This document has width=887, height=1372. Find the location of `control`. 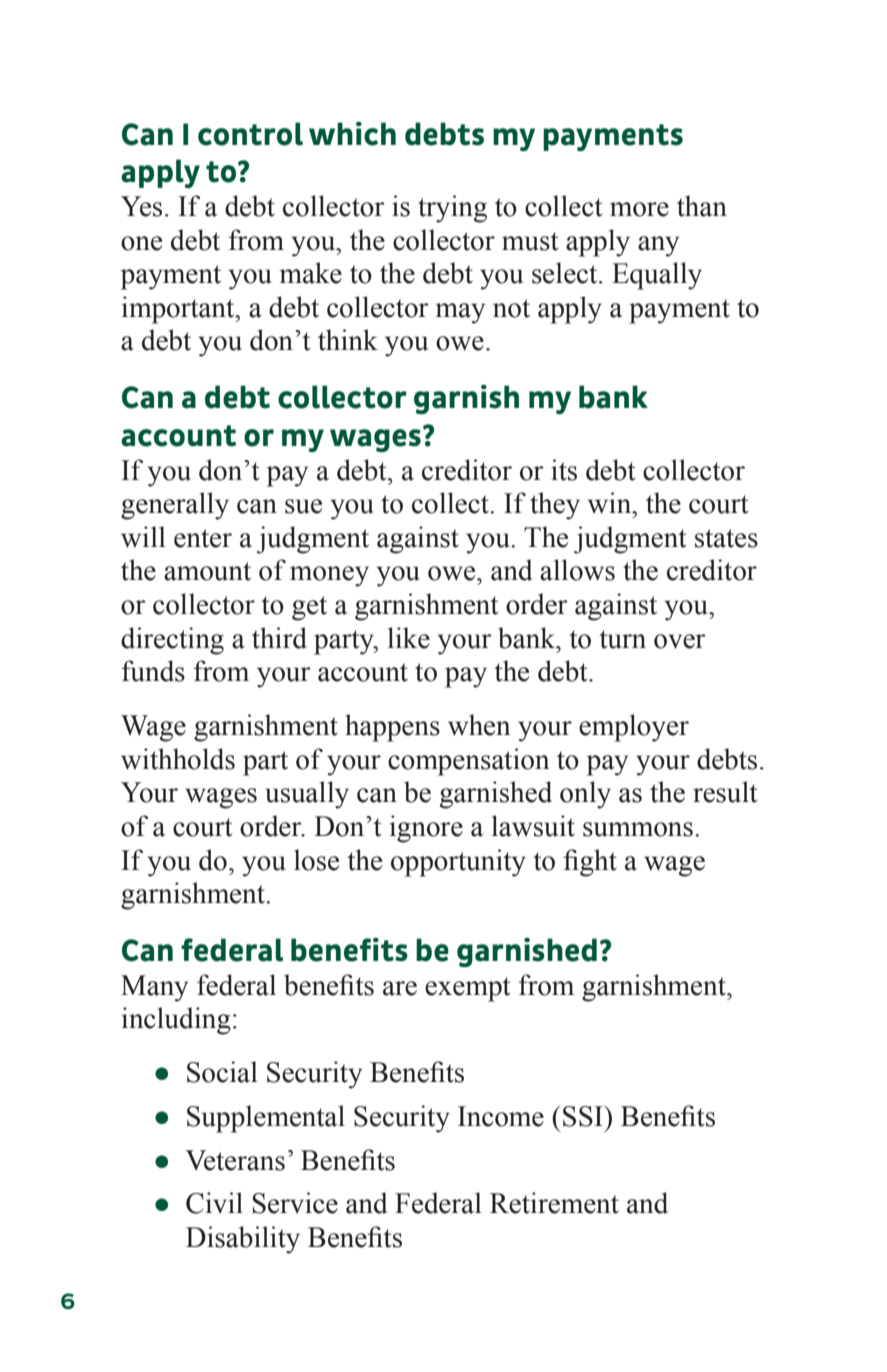

control is located at coordinates (250, 134).
